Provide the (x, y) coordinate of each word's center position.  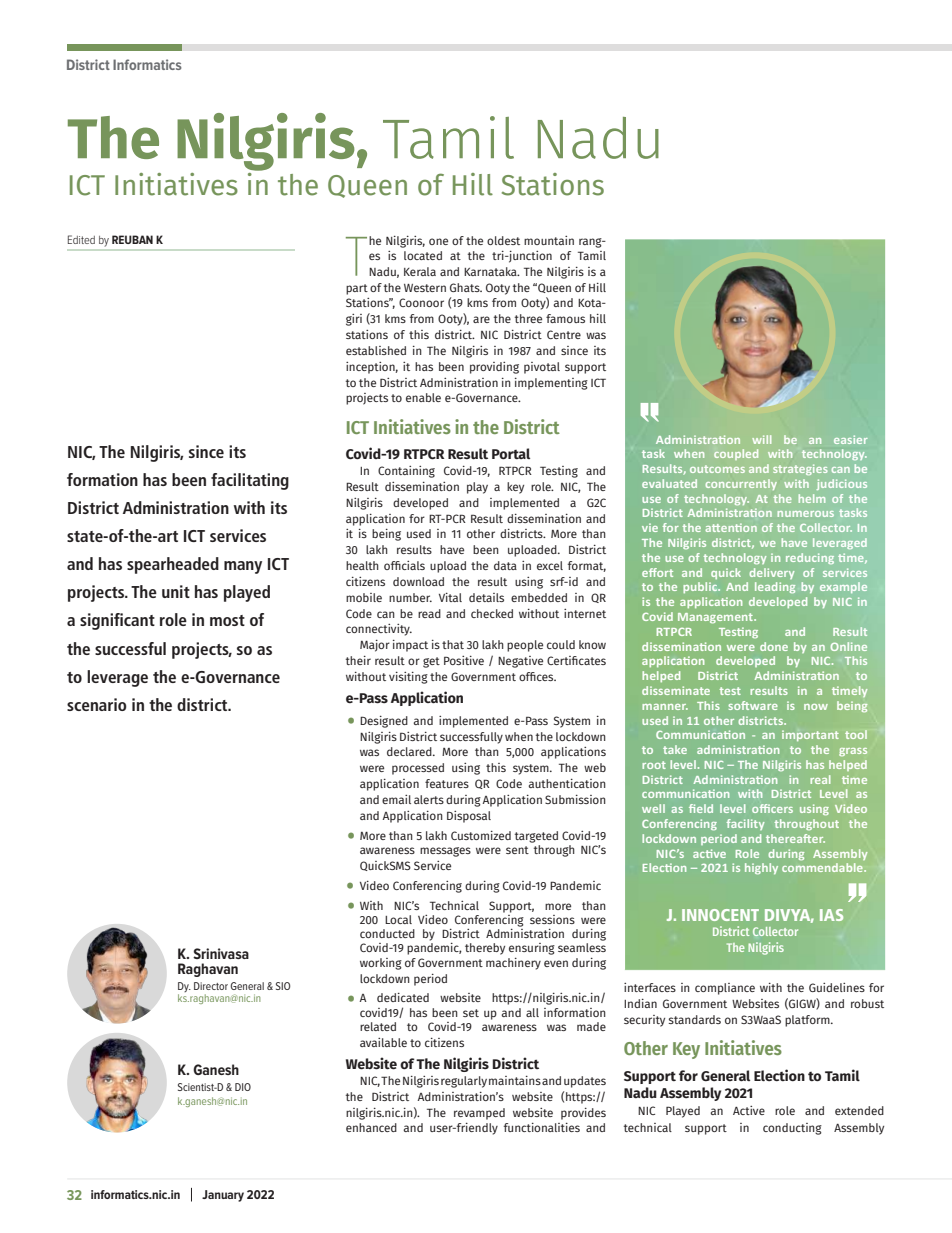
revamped (479, 1114)
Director (211, 986)
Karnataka (491, 271)
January (223, 1196)
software (753, 705)
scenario (97, 704)
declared (410, 751)
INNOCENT (720, 915)
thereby (485, 949)
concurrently (741, 484)
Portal (511, 453)
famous (565, 318)
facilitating (250, 481)
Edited (81, 239)
